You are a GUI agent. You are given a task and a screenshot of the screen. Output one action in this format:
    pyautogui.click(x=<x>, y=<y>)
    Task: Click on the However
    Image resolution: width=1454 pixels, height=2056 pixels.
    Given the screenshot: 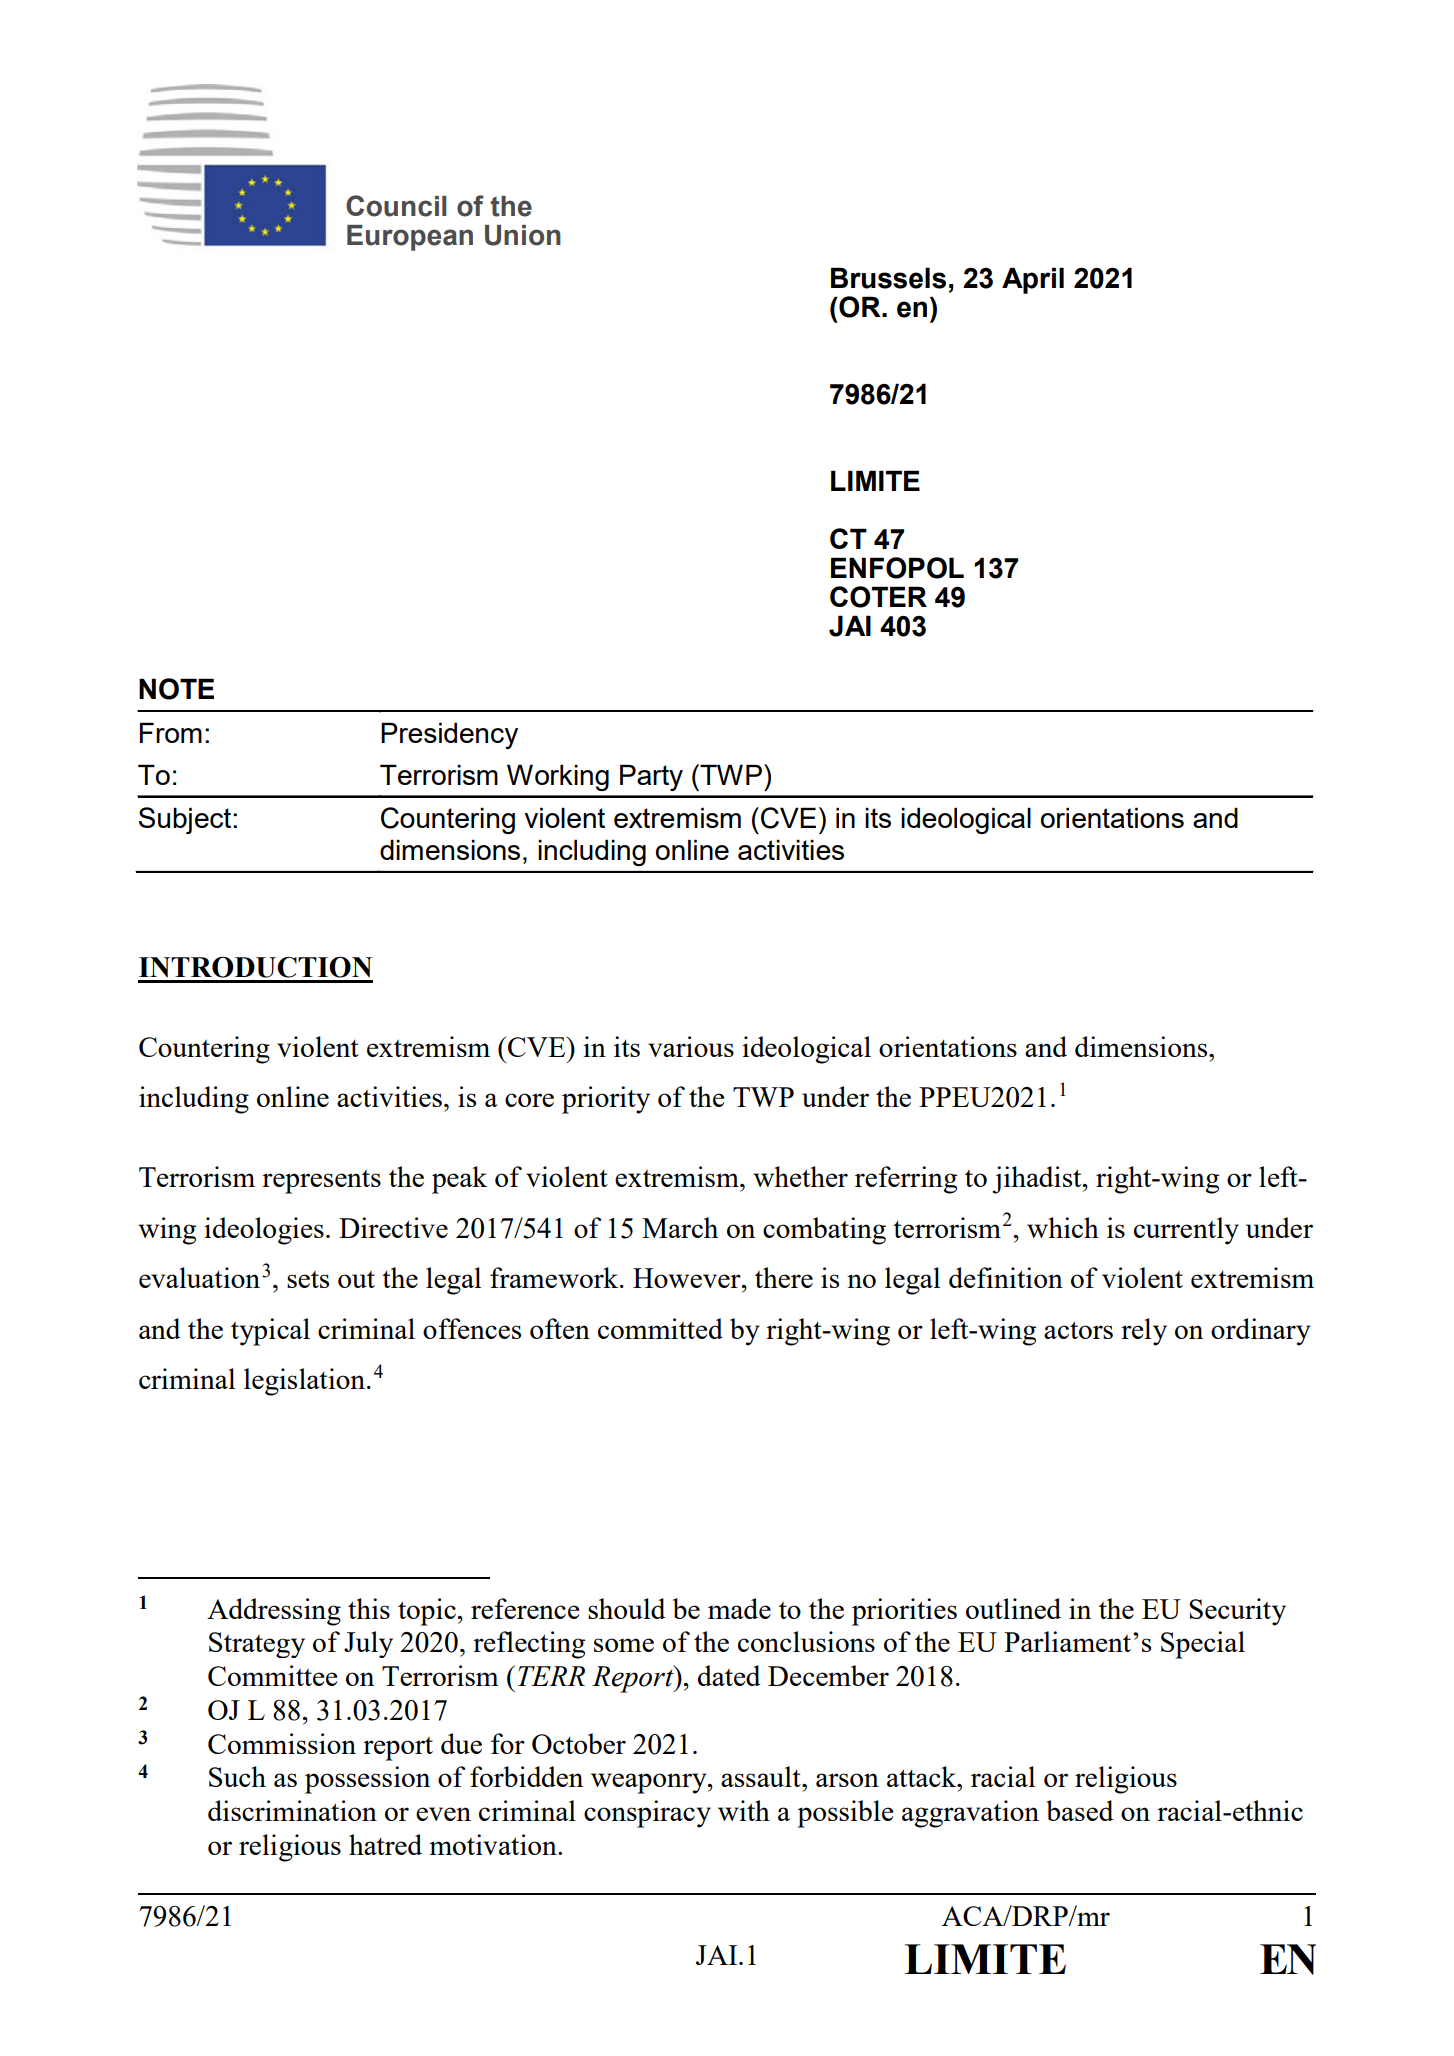 What is the action you would take?
    pyautogui.click(x=688, y=1278)
